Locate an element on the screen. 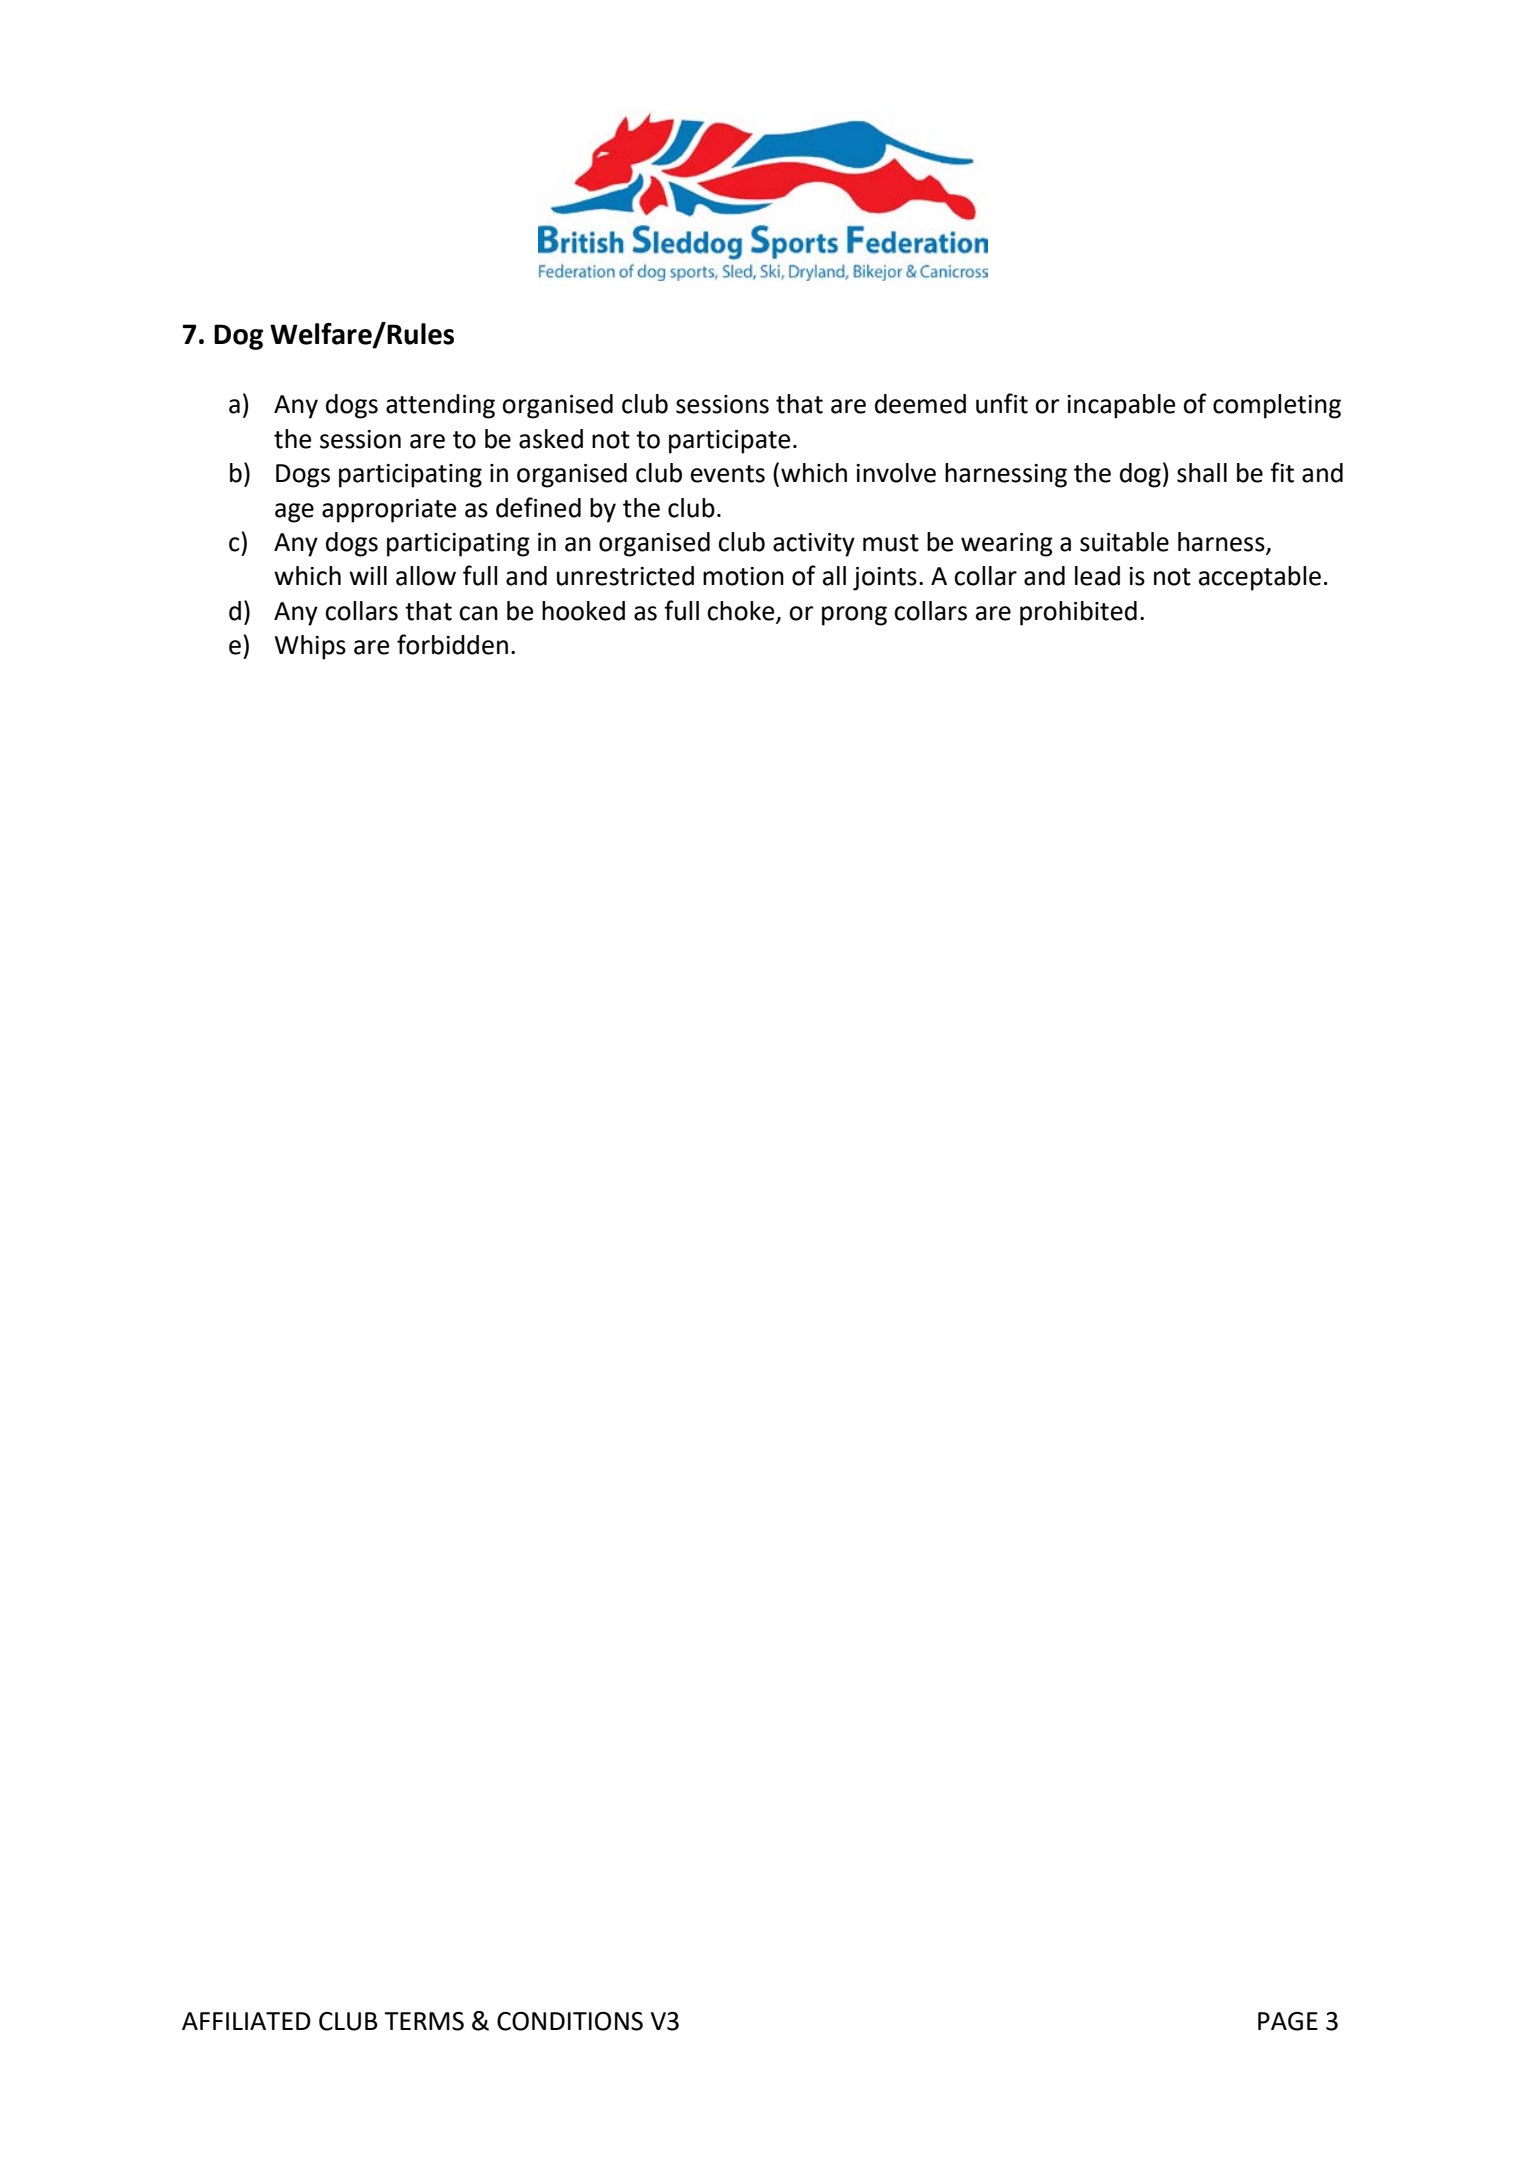 The width and height of the screenshot is (1527, 2160). participate is located at coordinates (729, 442).
